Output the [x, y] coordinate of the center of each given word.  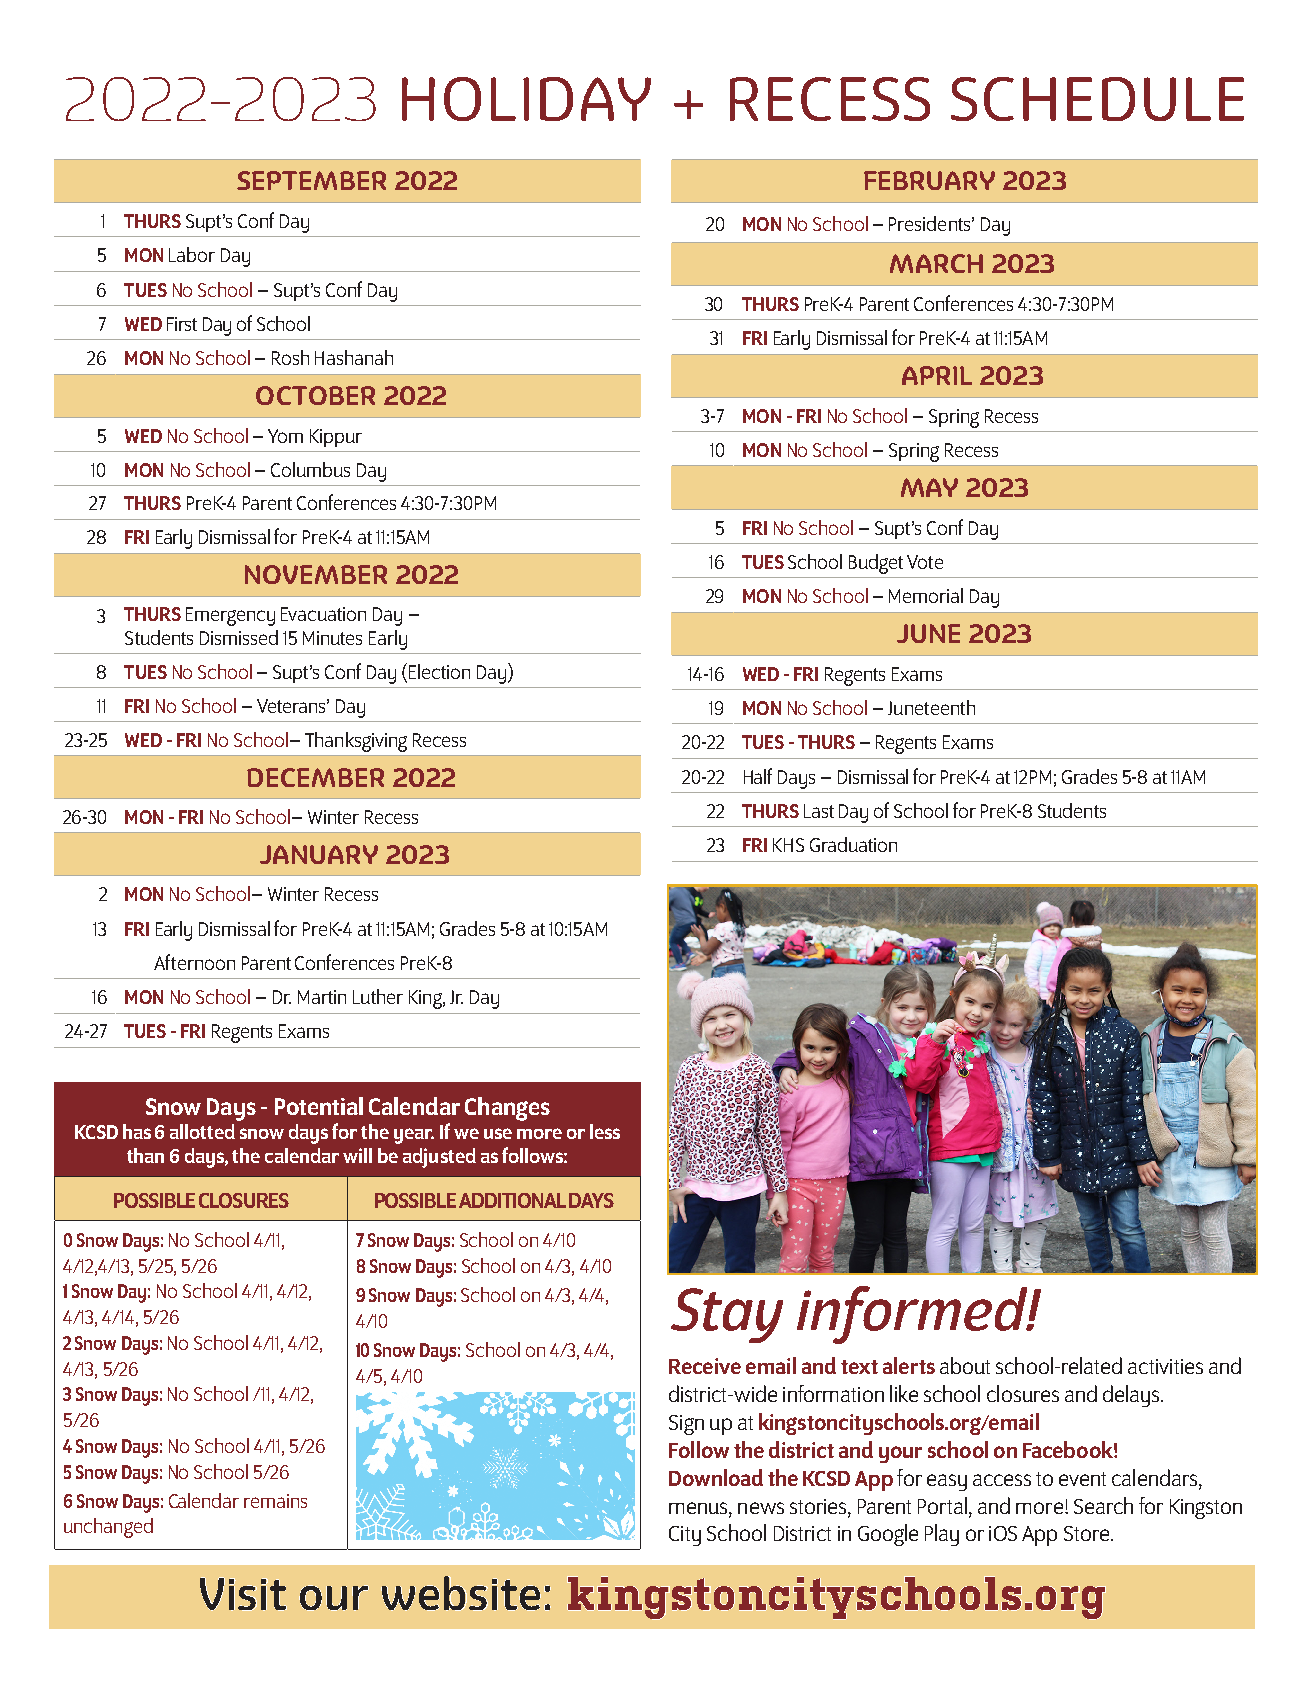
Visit [243, 1594]
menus [699, 1508]
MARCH [936, 263]
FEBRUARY [929, 180]
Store [1088, 1533]
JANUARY [319, 854]
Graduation [853, 844]
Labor [192, 254]
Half [758, 776]
